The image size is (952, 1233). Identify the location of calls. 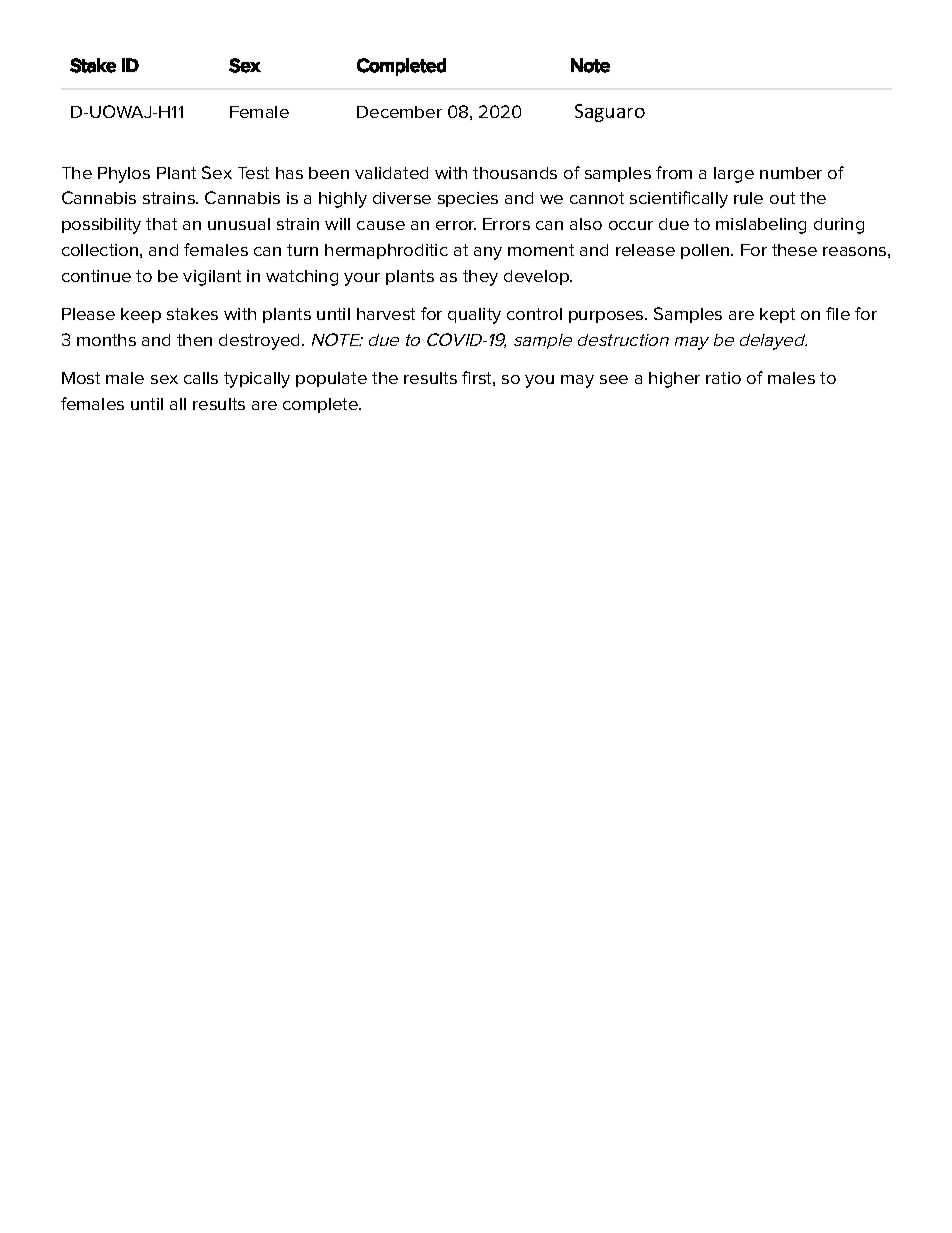
(201, 378).
